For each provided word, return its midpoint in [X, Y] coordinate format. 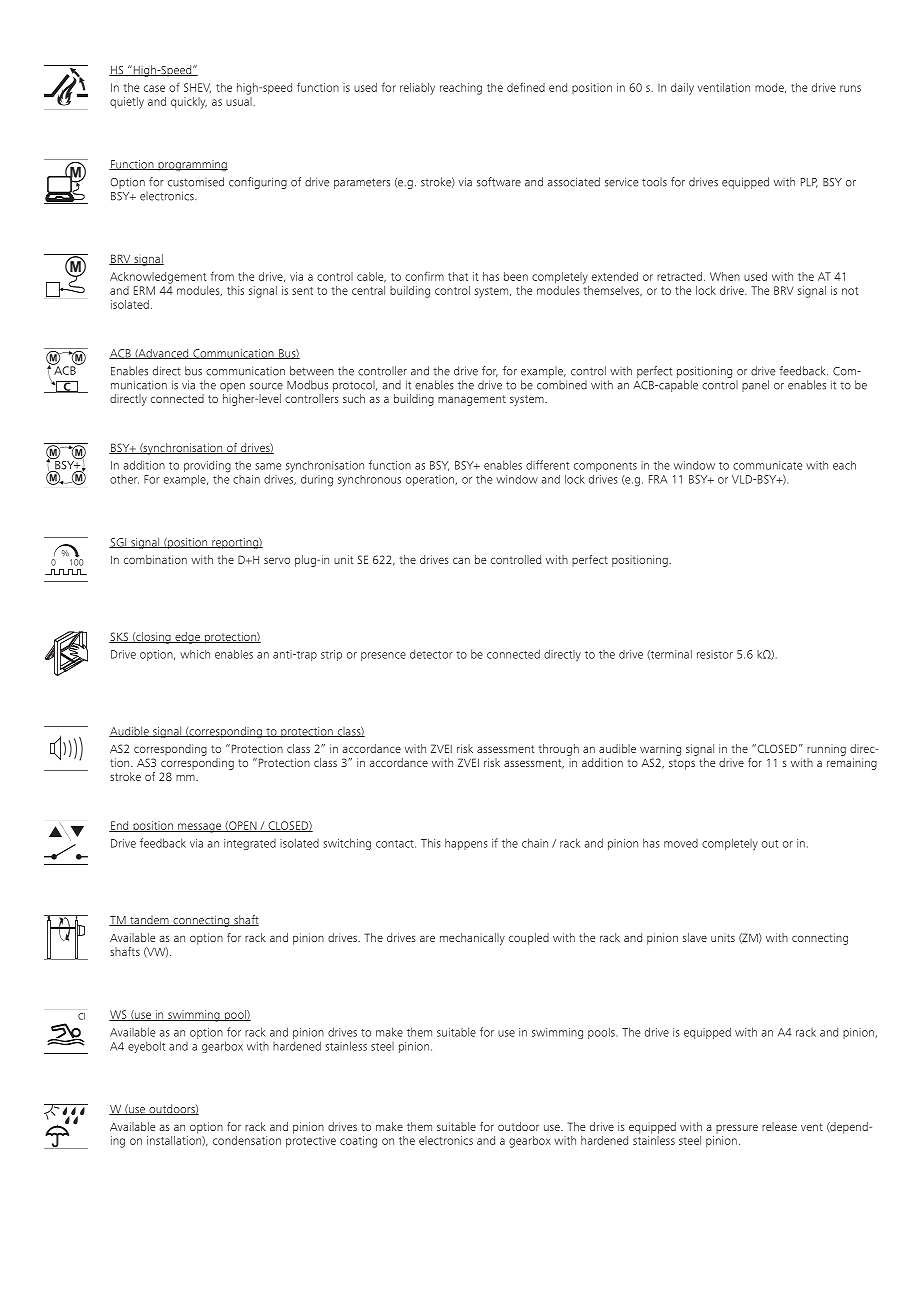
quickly [189, 103]
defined [526, 87]
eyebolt [146, 1047]
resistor [715, 654]
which [195, 654]
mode [770, 88]
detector [431, 654]
